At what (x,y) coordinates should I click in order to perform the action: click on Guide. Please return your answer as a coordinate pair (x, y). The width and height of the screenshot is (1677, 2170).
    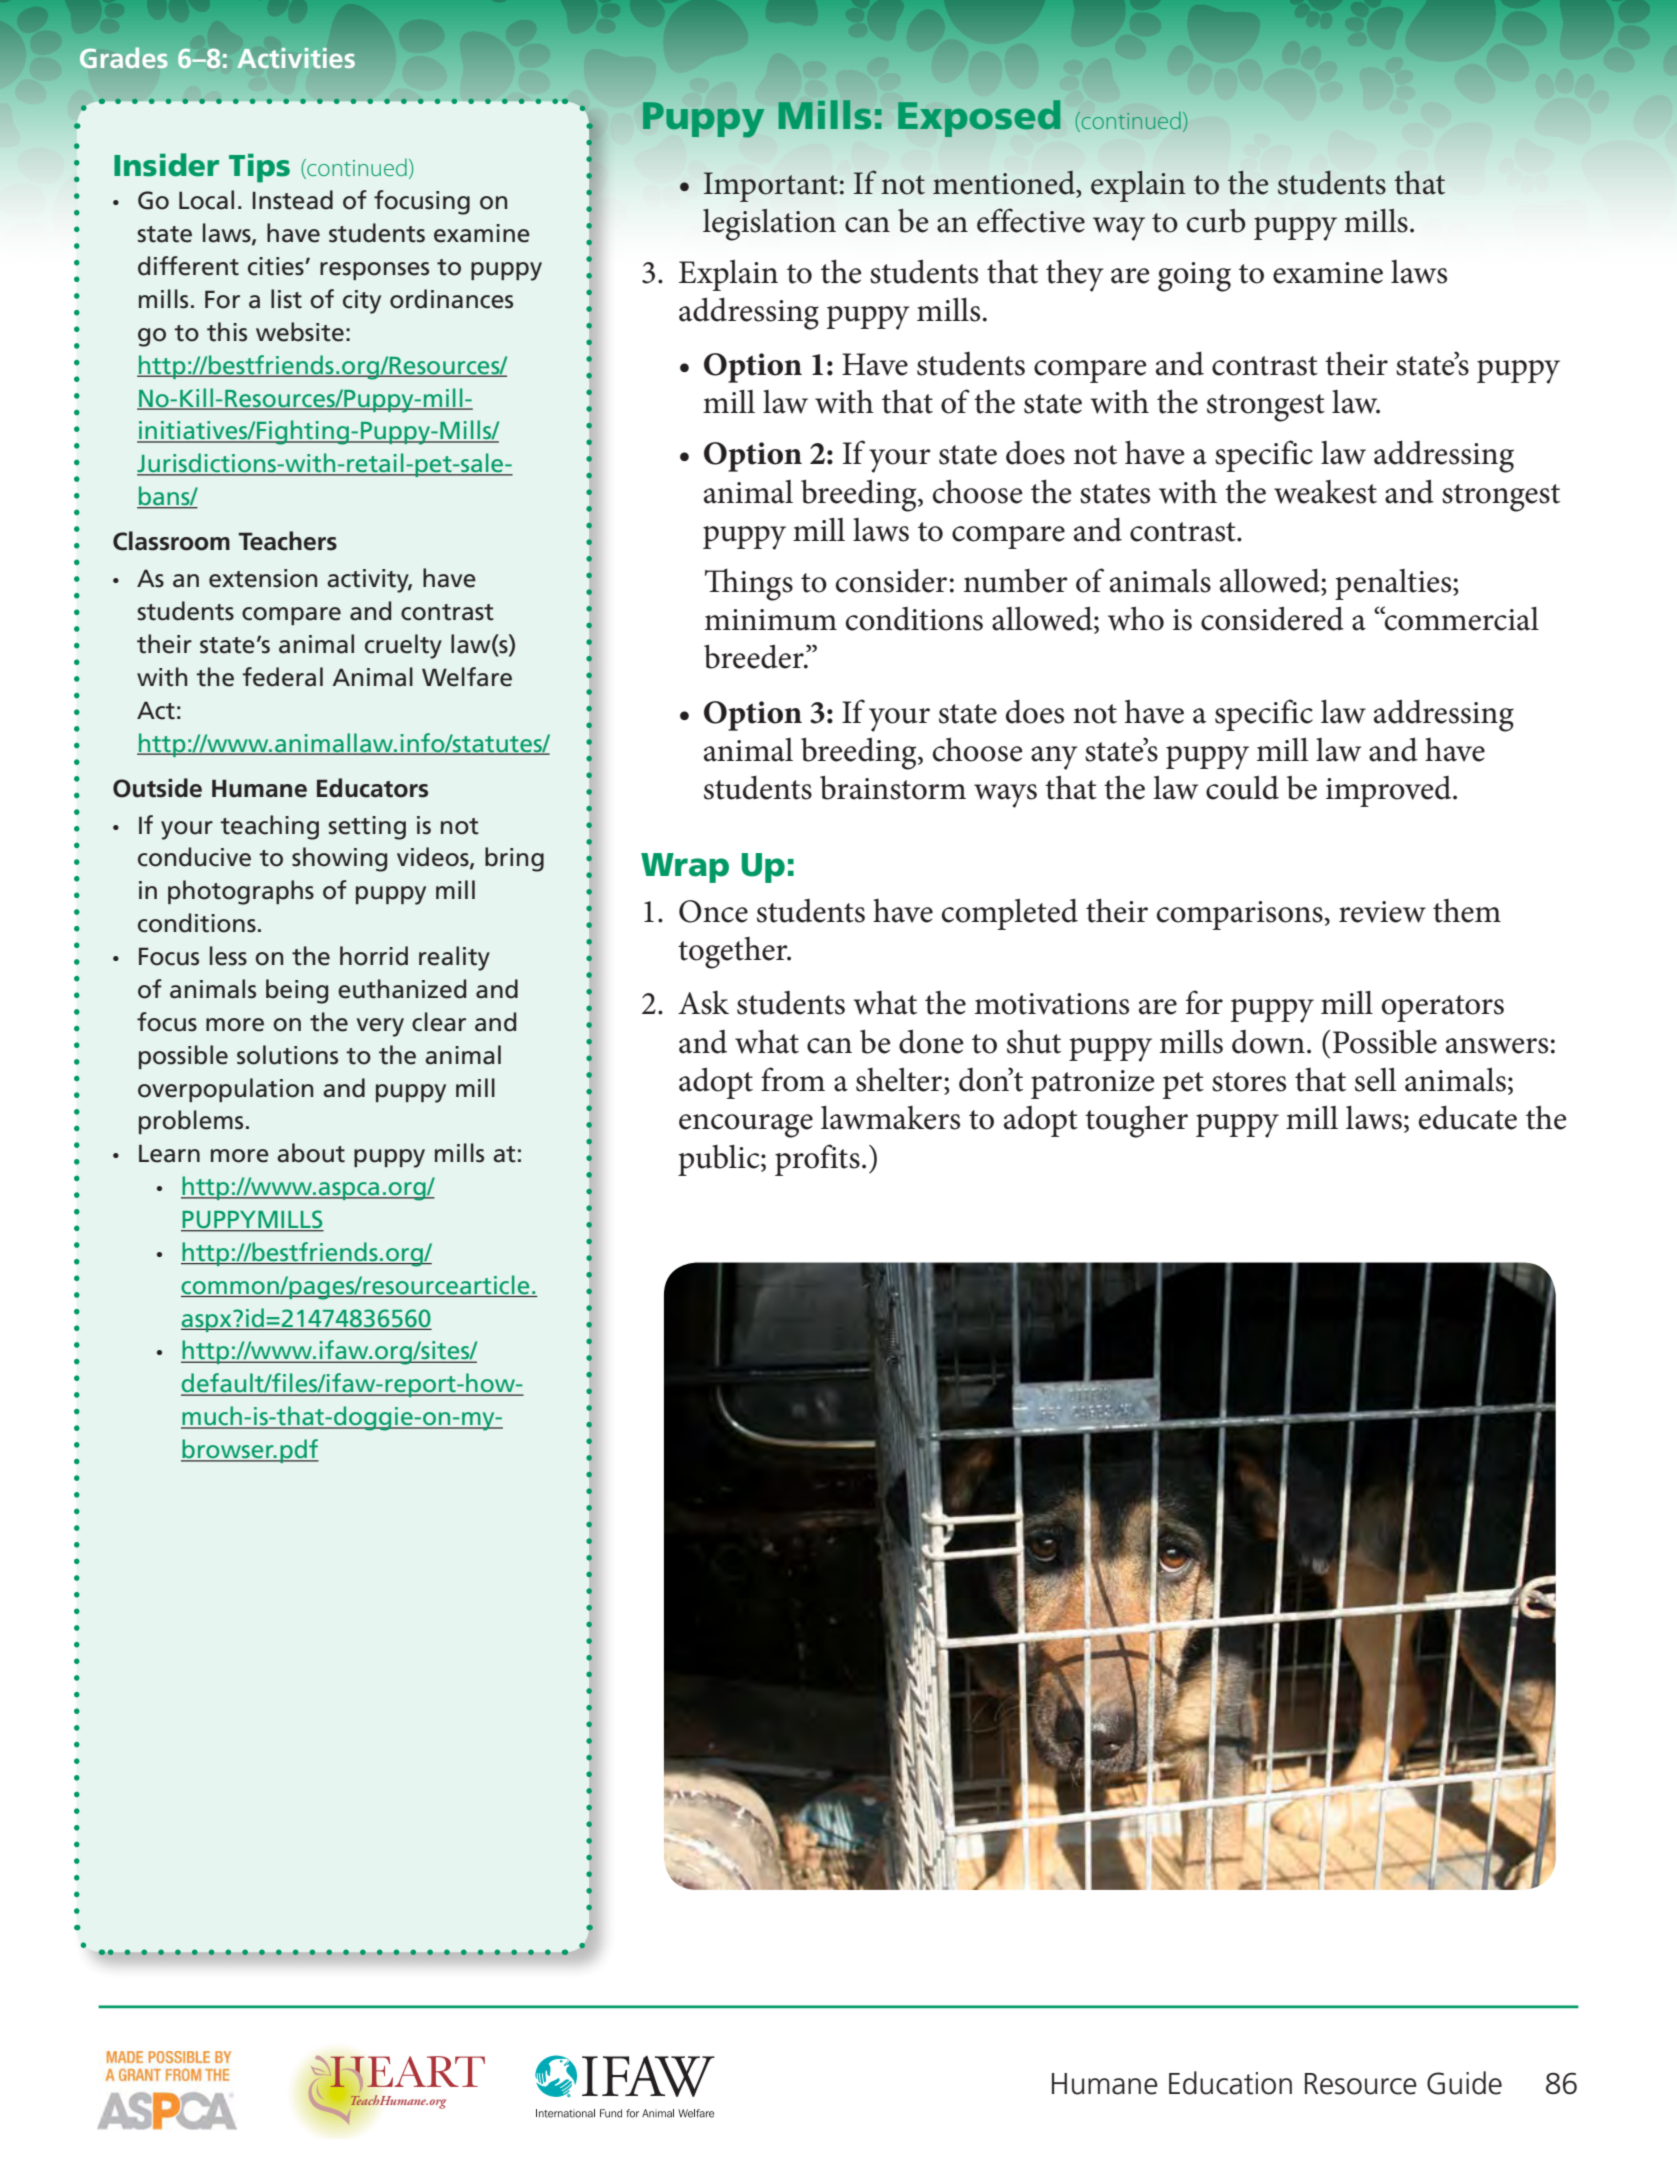
    Looking at the image, I should click on (1464, 2083).
